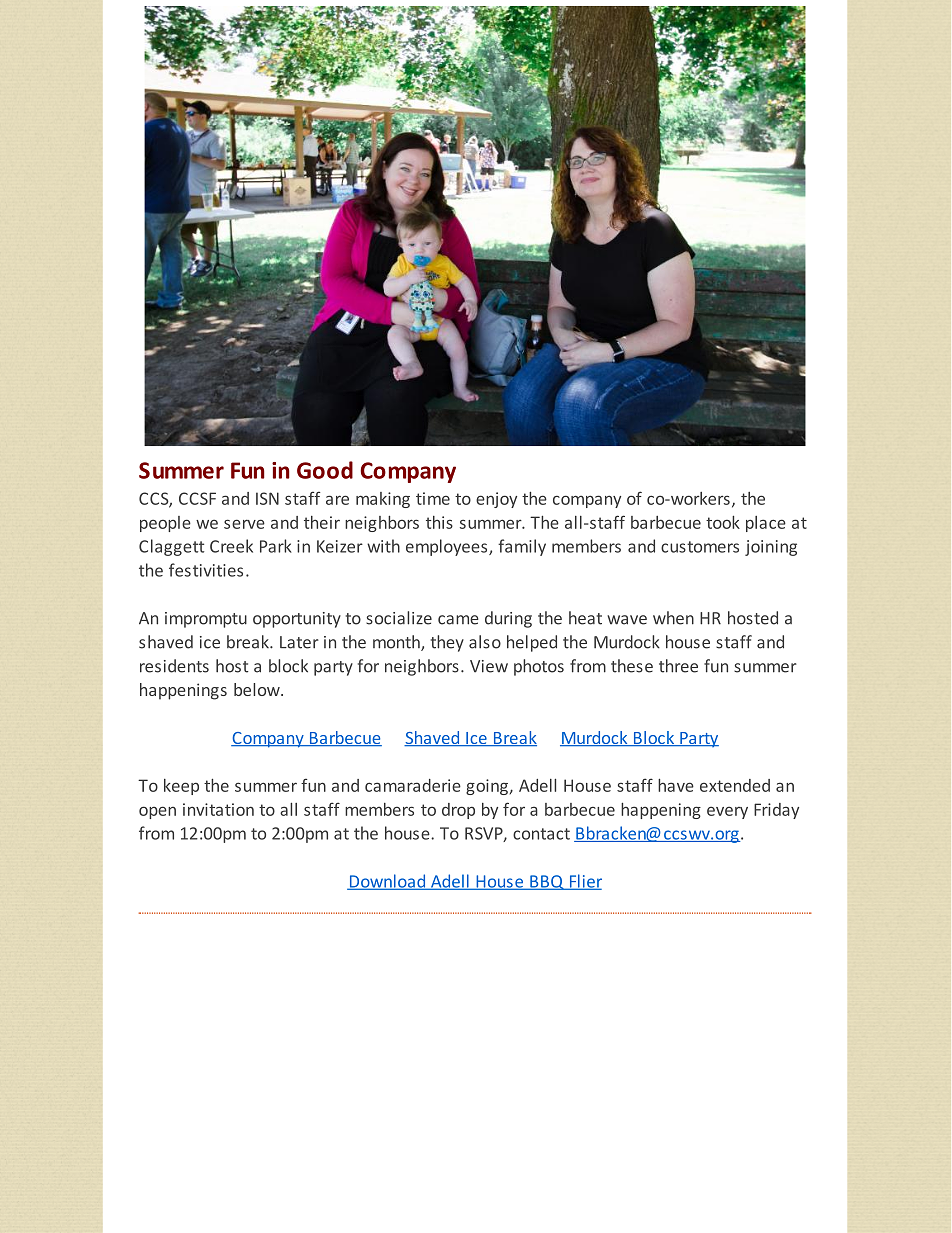  What do you see at coordinates (258, 689) in the screenshot?
I see `below` at bounding box center [258, 689].
